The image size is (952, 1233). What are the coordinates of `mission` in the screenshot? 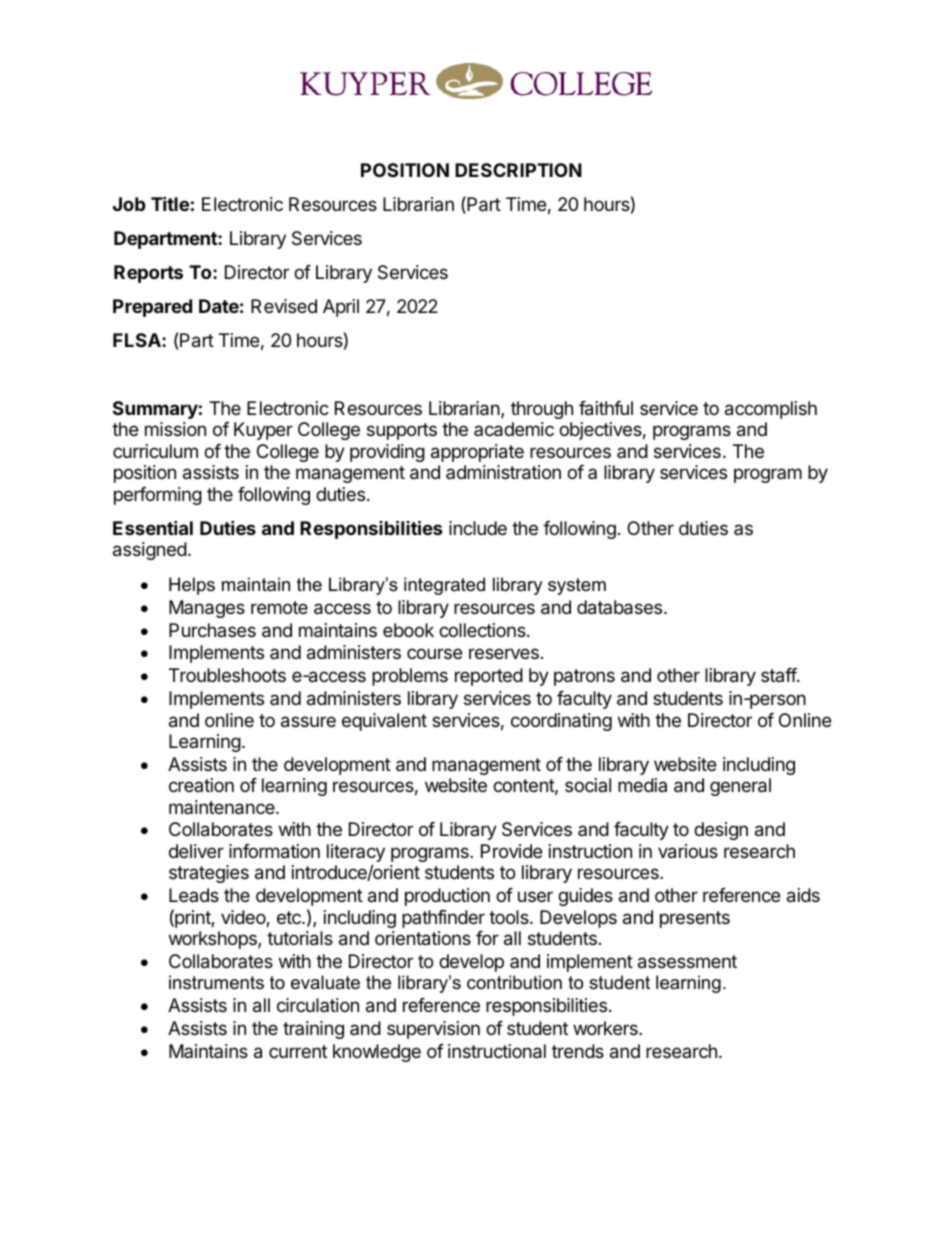 It's located at (175, 429).
